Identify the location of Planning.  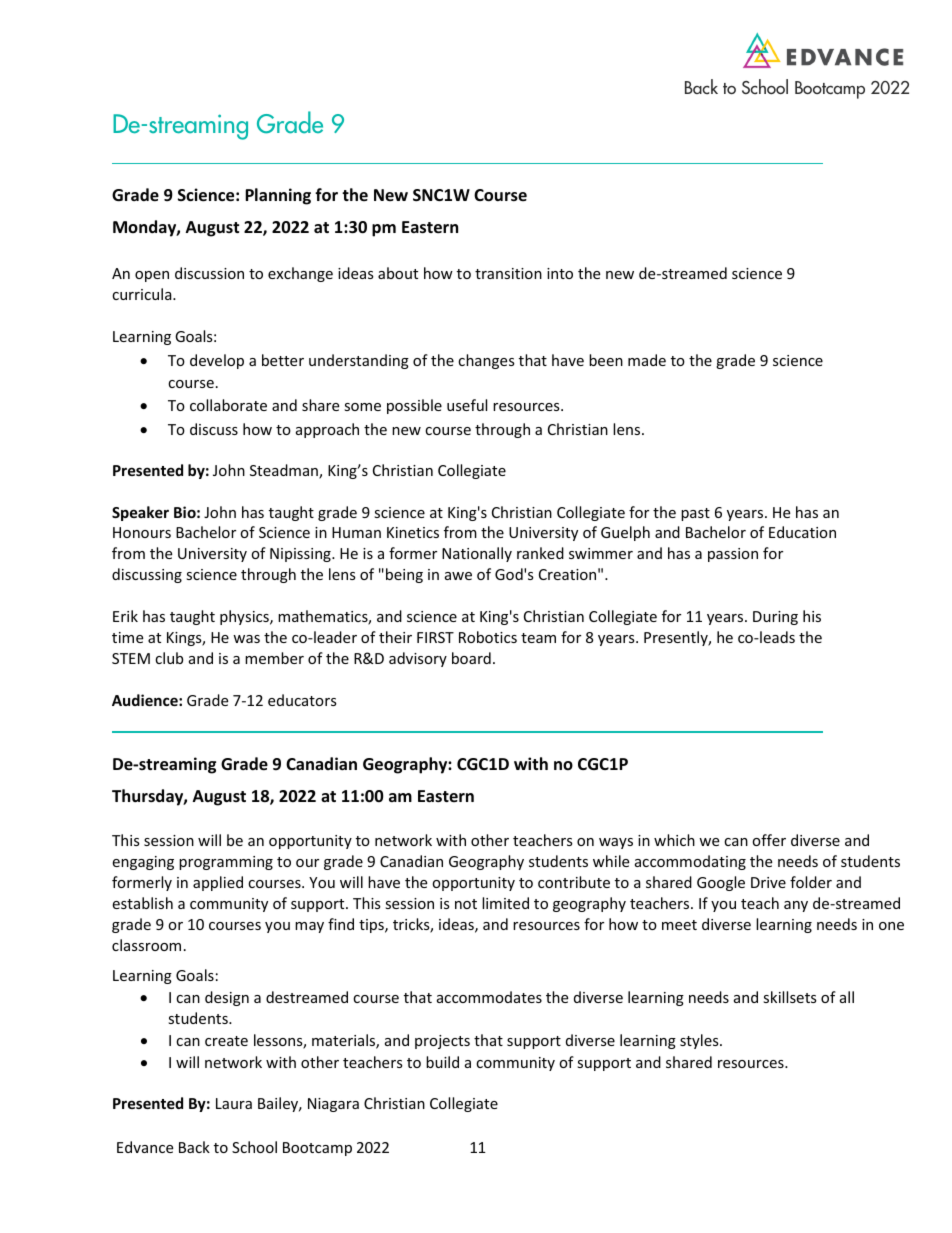
(278, 196).
